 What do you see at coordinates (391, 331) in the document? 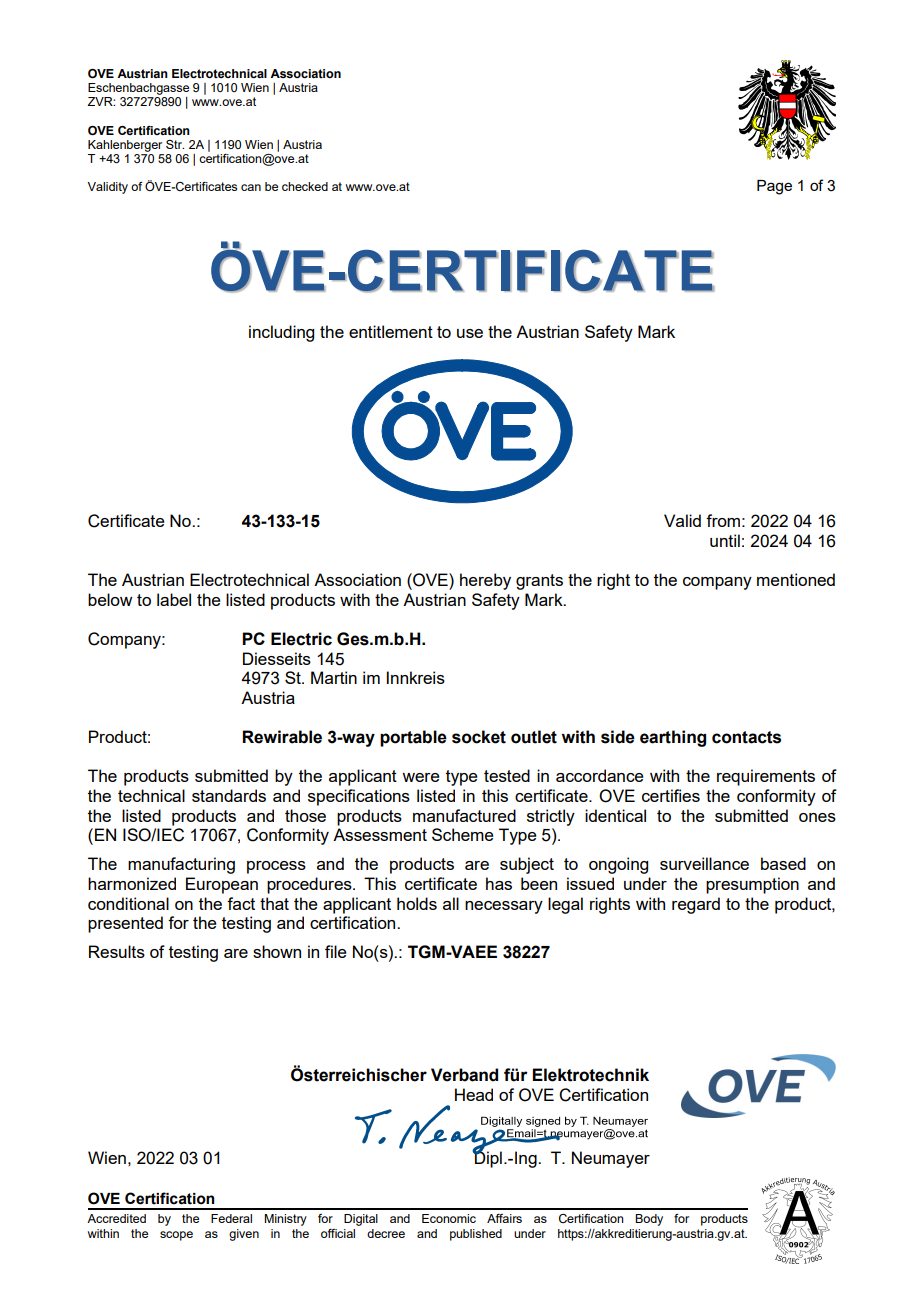
I see `entitlement` at bounding box center [391, 331].
